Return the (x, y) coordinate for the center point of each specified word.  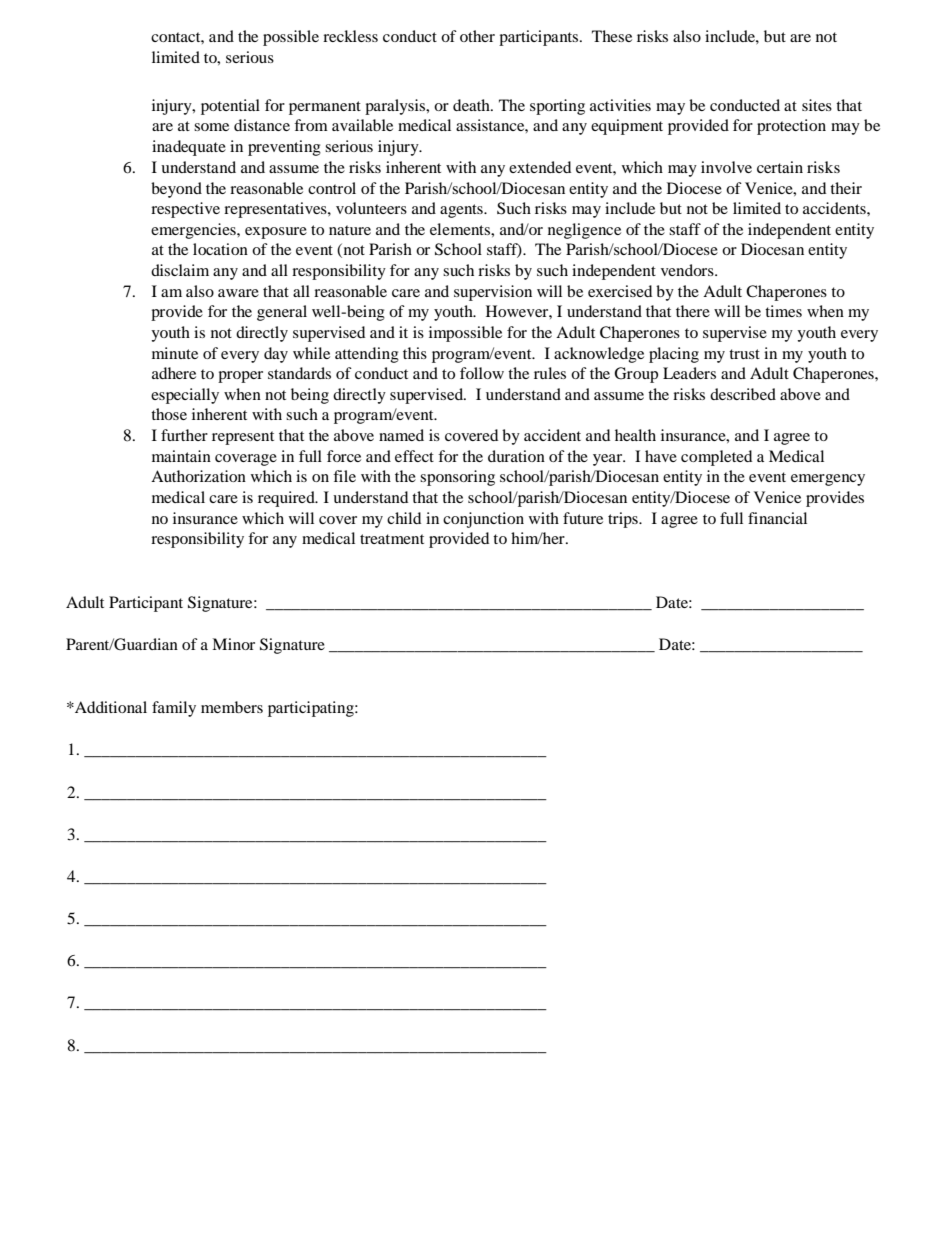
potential (230, 107)
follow (482, 373)
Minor (233, 644)
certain (780, 167)
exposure (276, 233)
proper (240, 377)
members (232, 707)
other (477, 36)
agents (462, 211)
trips (624, 520)
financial (777, 518)
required (287, 499)
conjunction (483, 520)
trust (744, 354)
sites (817, 105)
